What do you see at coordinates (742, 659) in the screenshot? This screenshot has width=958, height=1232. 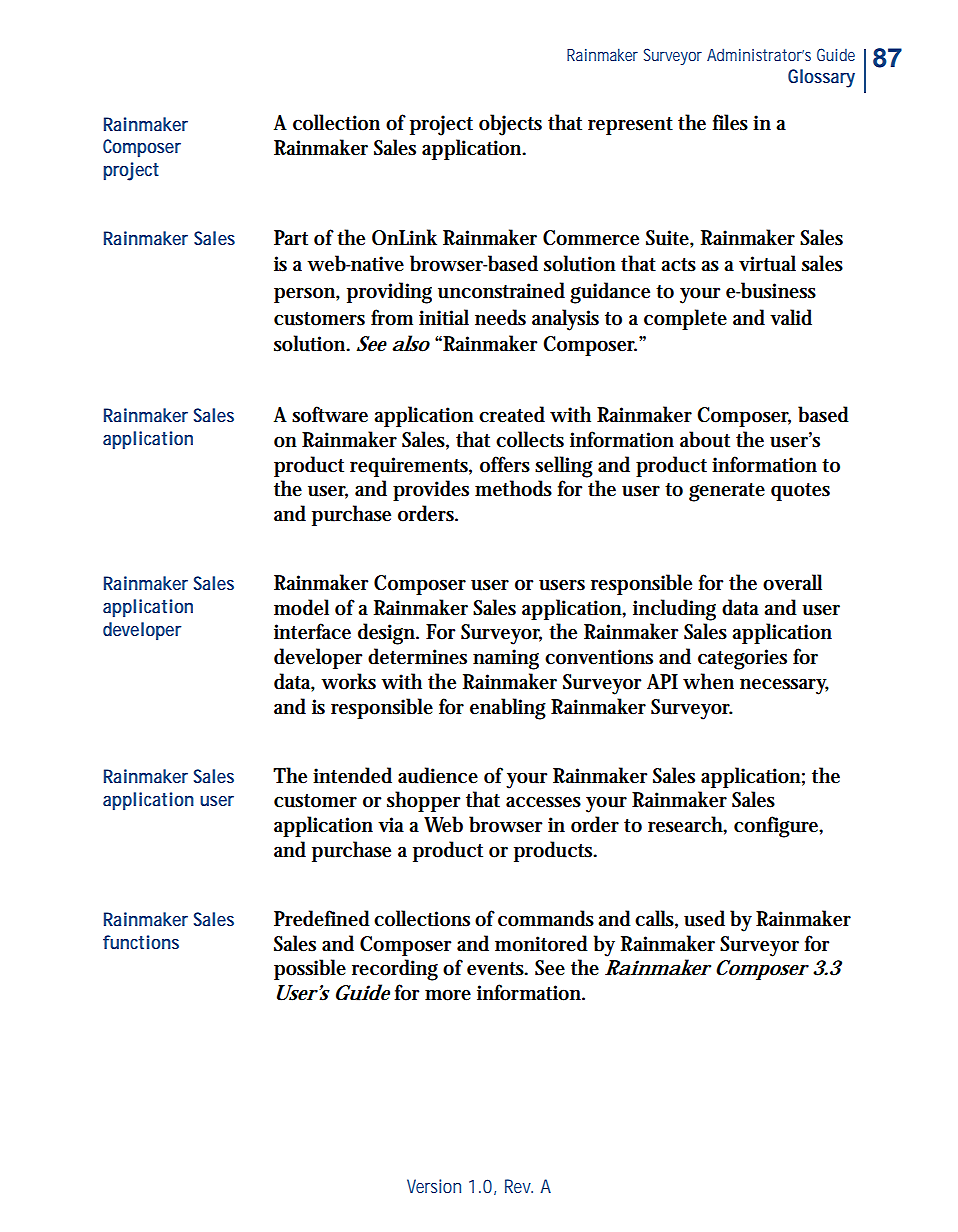 I see `categories` at bounding box center [742, 659].
